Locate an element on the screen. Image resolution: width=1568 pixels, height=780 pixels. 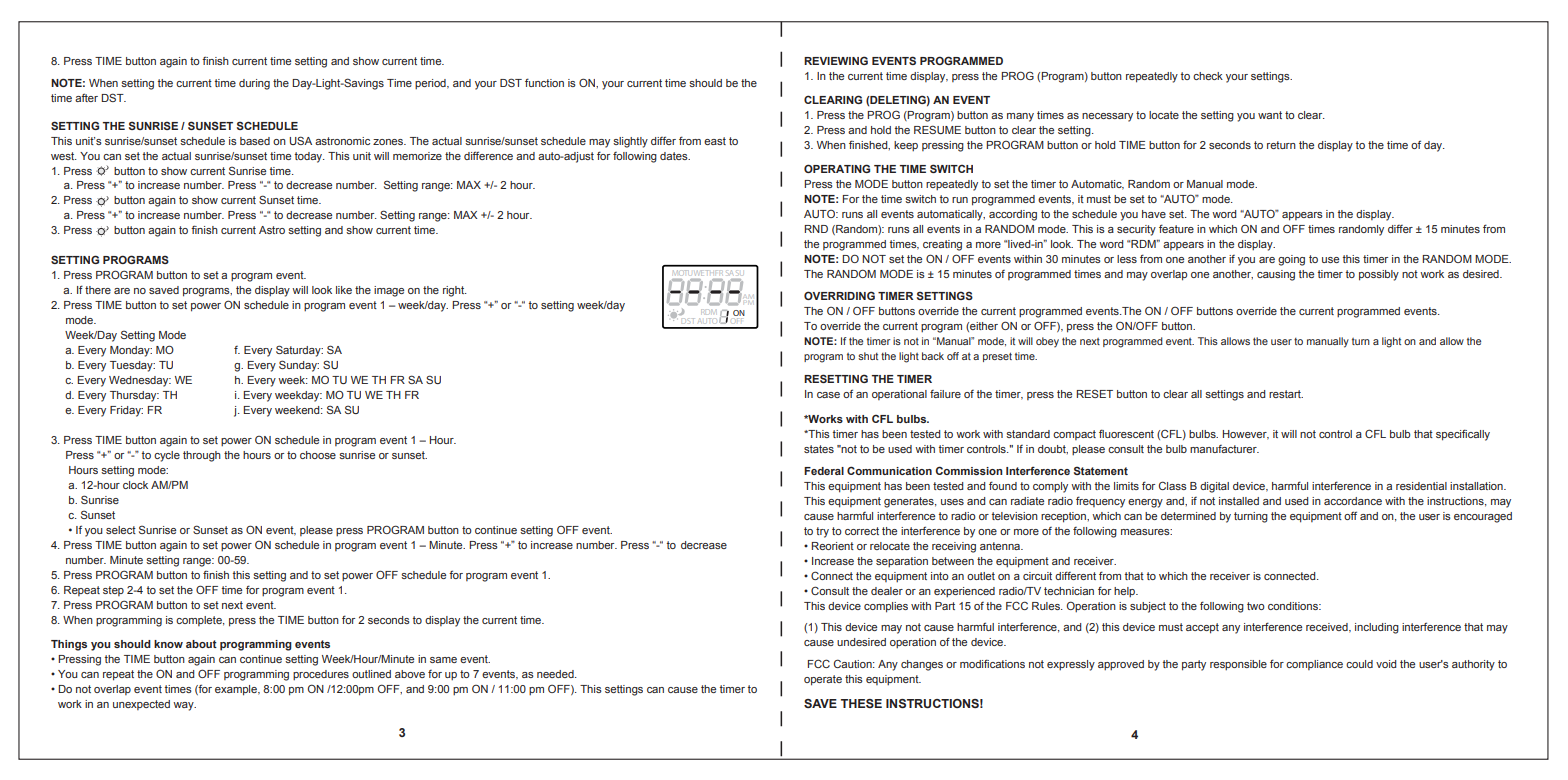
accordance is located at coordinates (1353, 501).
